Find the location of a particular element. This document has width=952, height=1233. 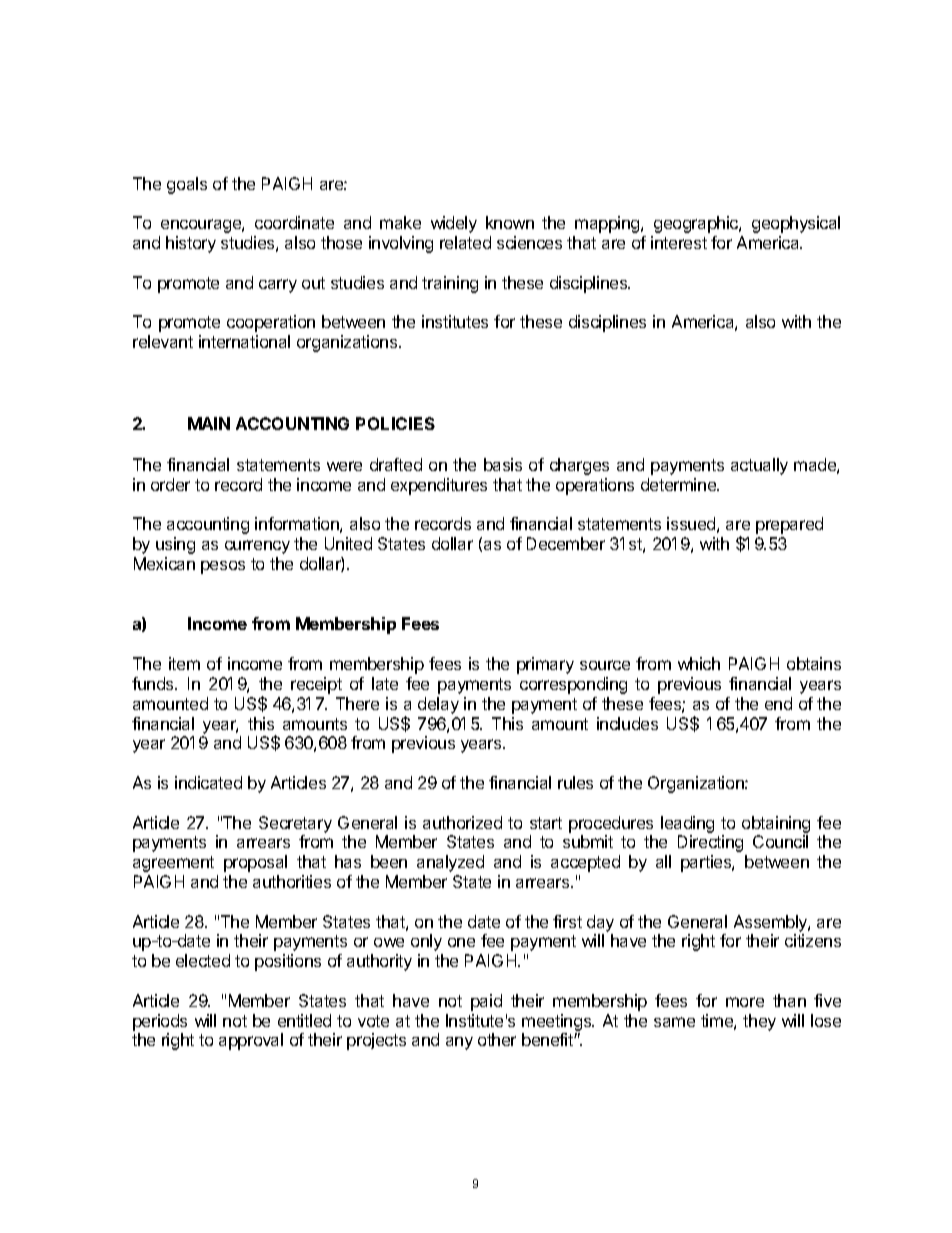

known is located at coordinates (510, 222).
